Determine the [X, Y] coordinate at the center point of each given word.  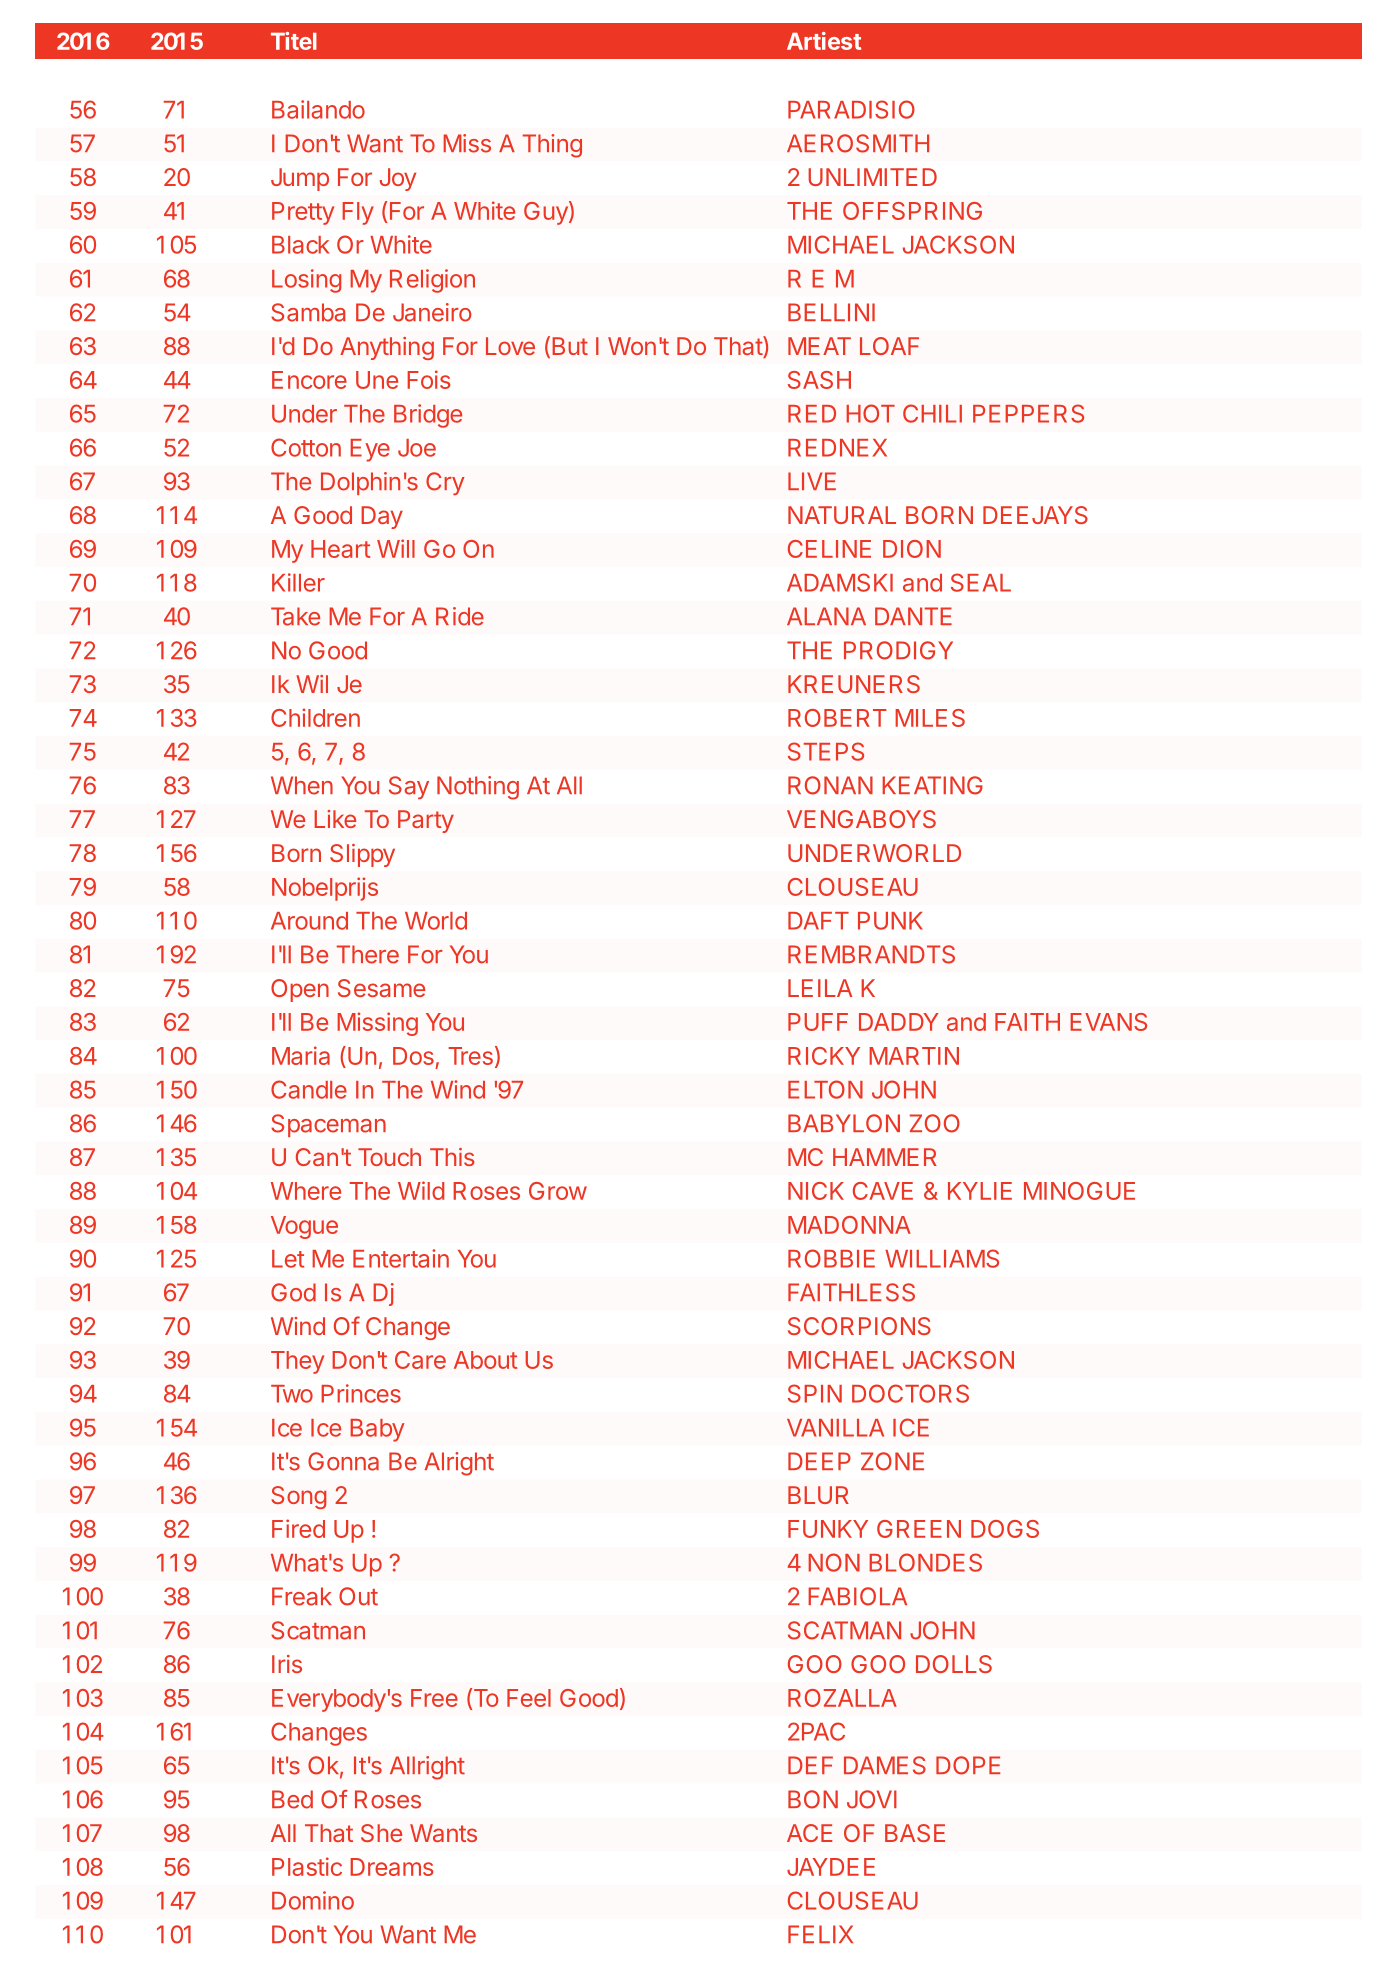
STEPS [826, 751]
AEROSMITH [858, 143]
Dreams [392, 1867]
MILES [930, 718]
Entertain [401, 1258]
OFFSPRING [912, 211]
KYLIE [980, 1191]
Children [315, 717]
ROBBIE [831, 1258]
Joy [398, 179]
